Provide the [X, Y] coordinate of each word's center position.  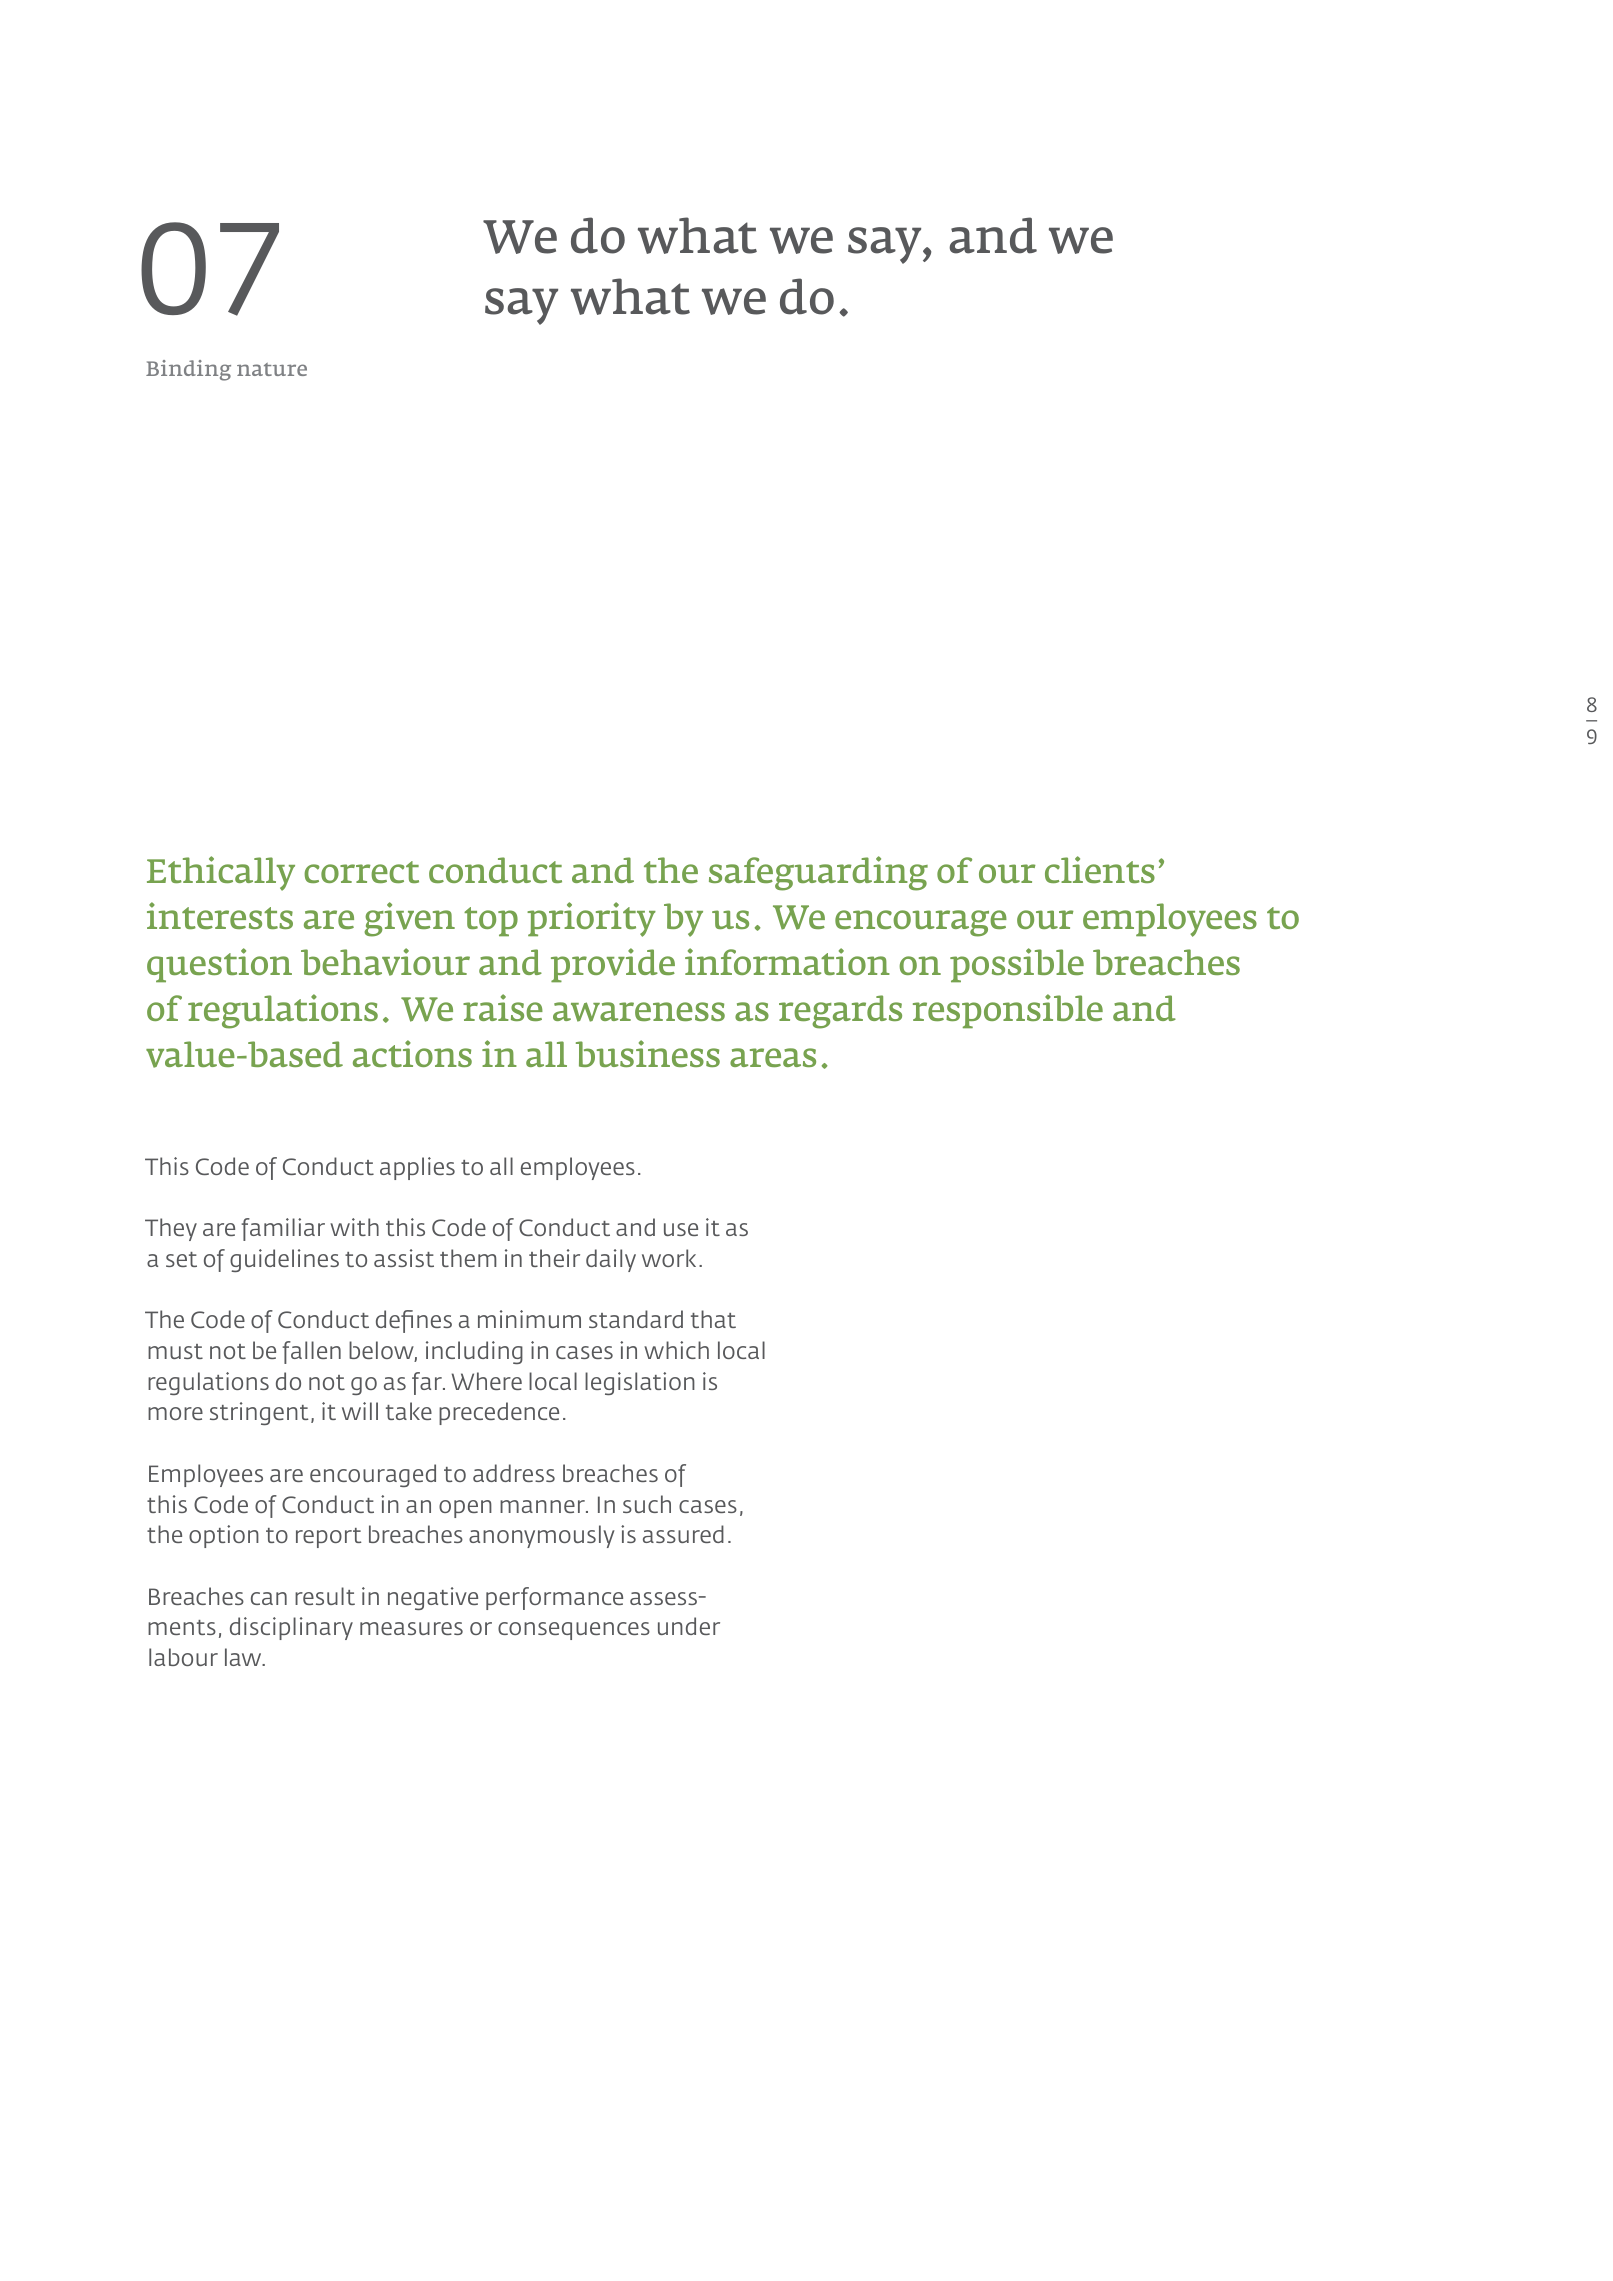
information [787, 961]
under [689, 1626]
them [468, 1258]
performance [554, 1598]
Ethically [221, 873]
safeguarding [818, 873]
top [491, 922]
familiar [283, 1229]
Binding [188, 370]
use [681, 1229]
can [269, 1598]
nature [272, 369]
